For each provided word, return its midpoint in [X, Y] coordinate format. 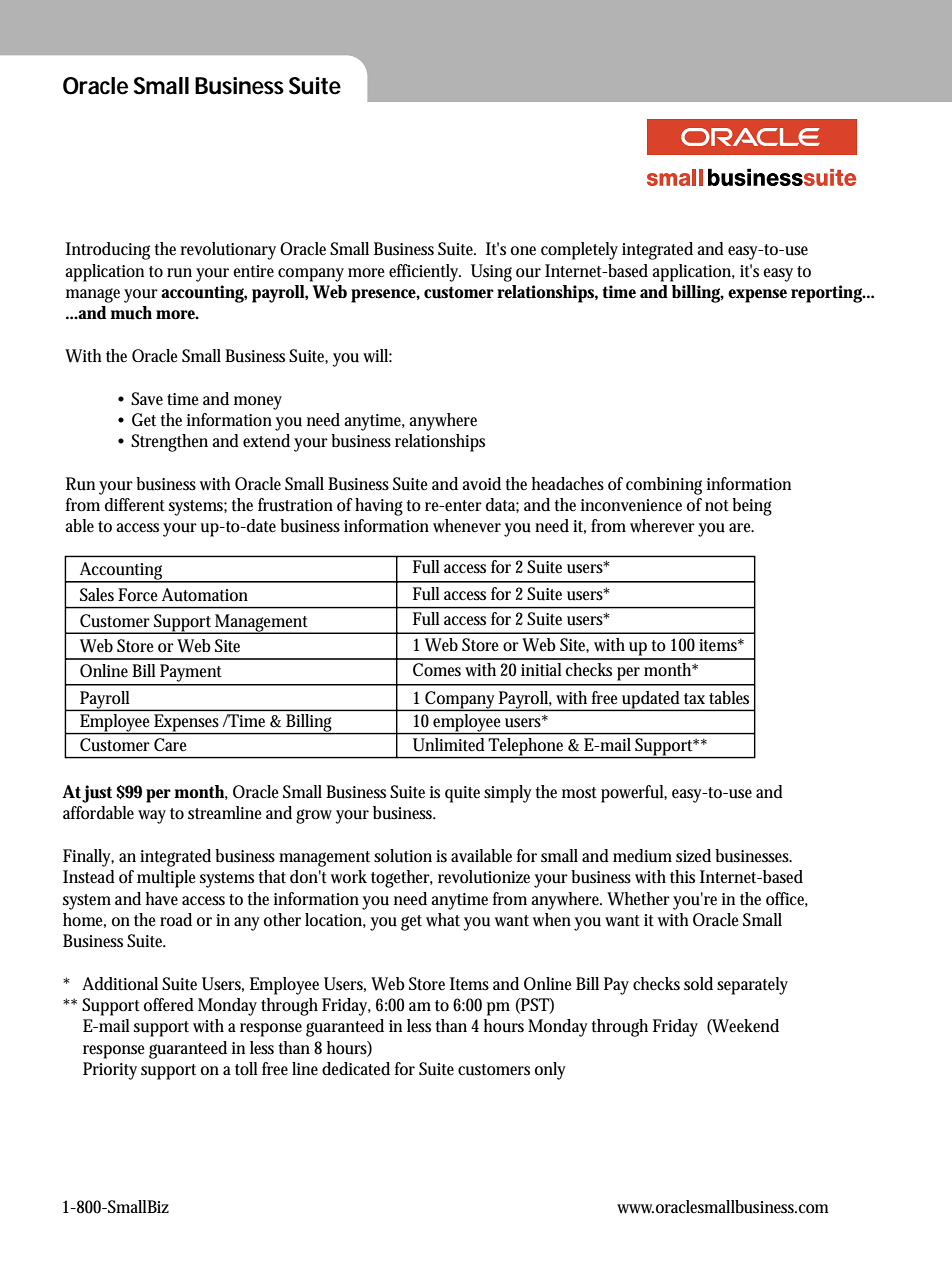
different [135, 505]
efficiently [425, 273]
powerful [634, 794]
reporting [828, 294]
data [502, 505]
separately [752, 986]
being [752, 507]
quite [462, 794]
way [152, 817]
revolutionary [228, 251]
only [550, 1071]
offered [169, 1005]
